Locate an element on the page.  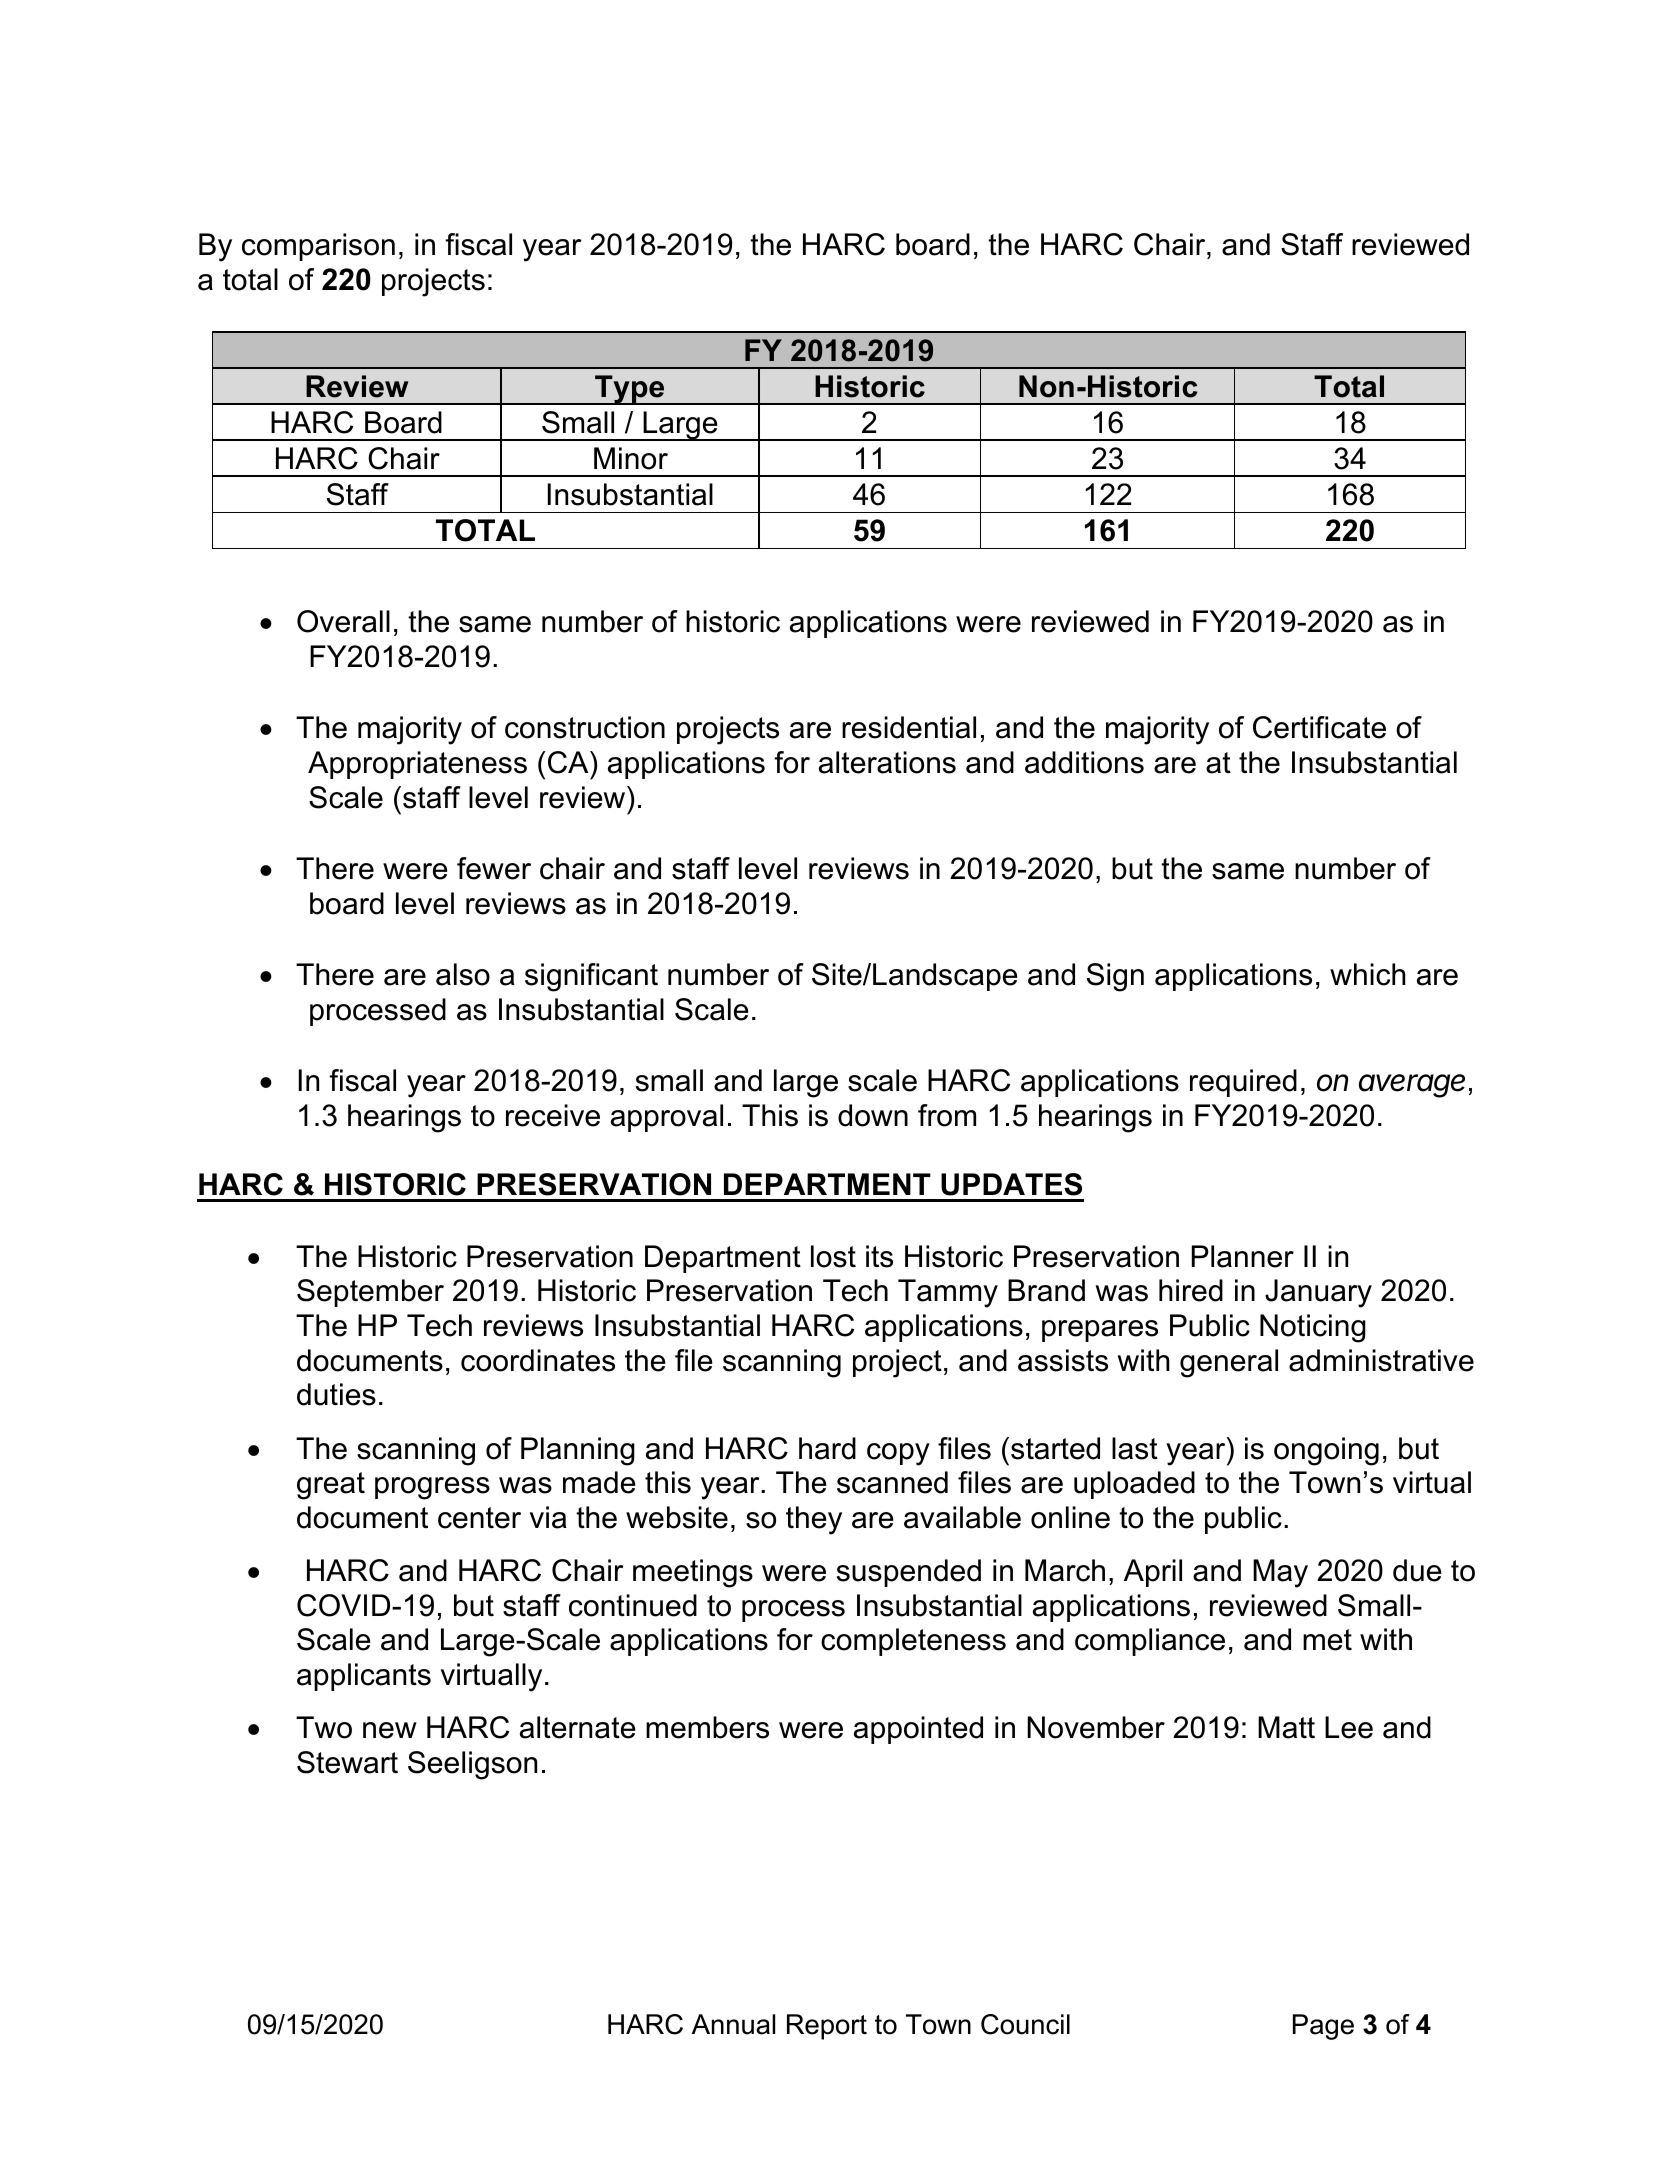
comparison is located at coordinates (318, 247).
